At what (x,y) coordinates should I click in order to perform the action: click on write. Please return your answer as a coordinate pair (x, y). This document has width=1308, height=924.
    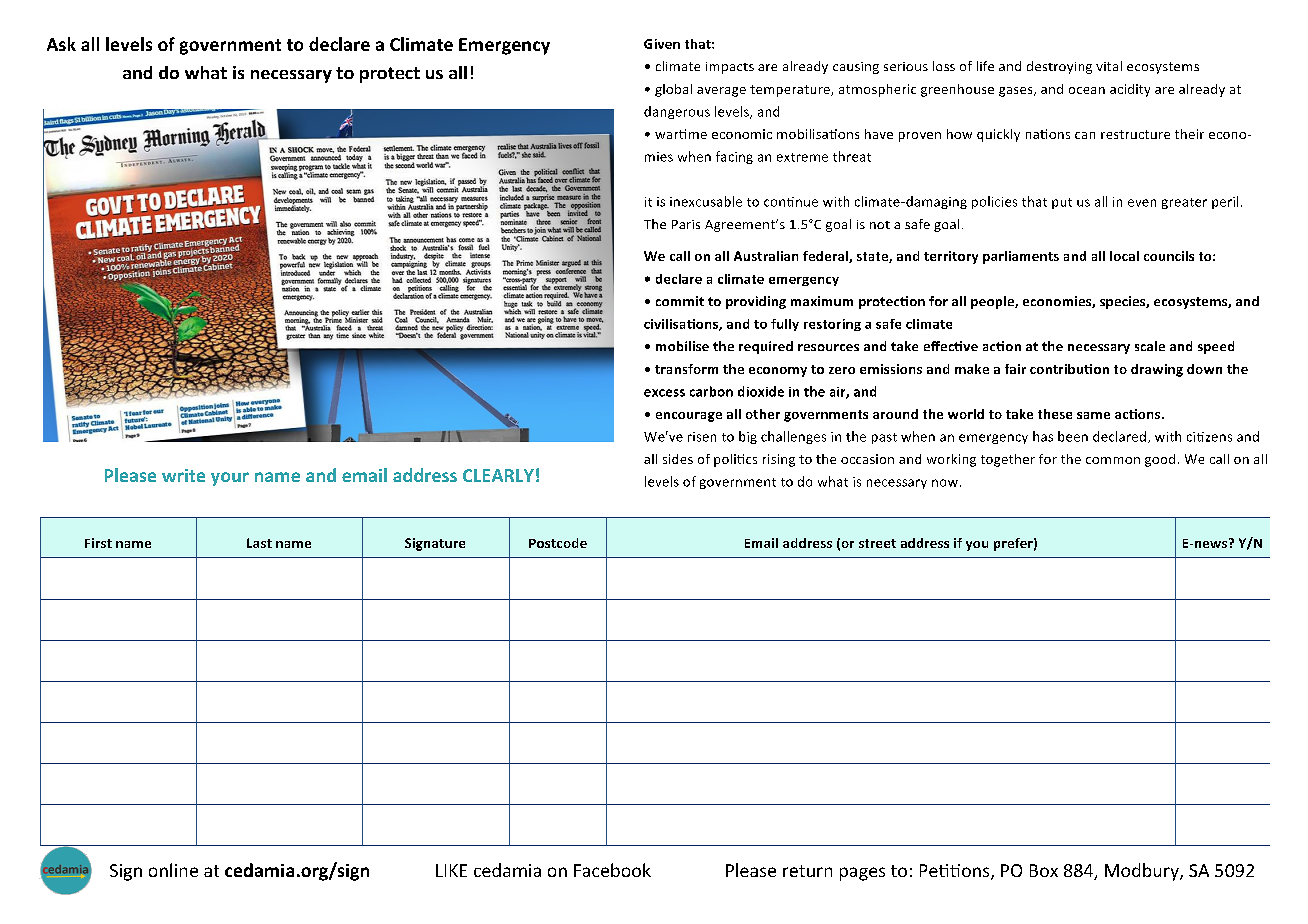
    Looking at the image, I should click on (183, 475).
